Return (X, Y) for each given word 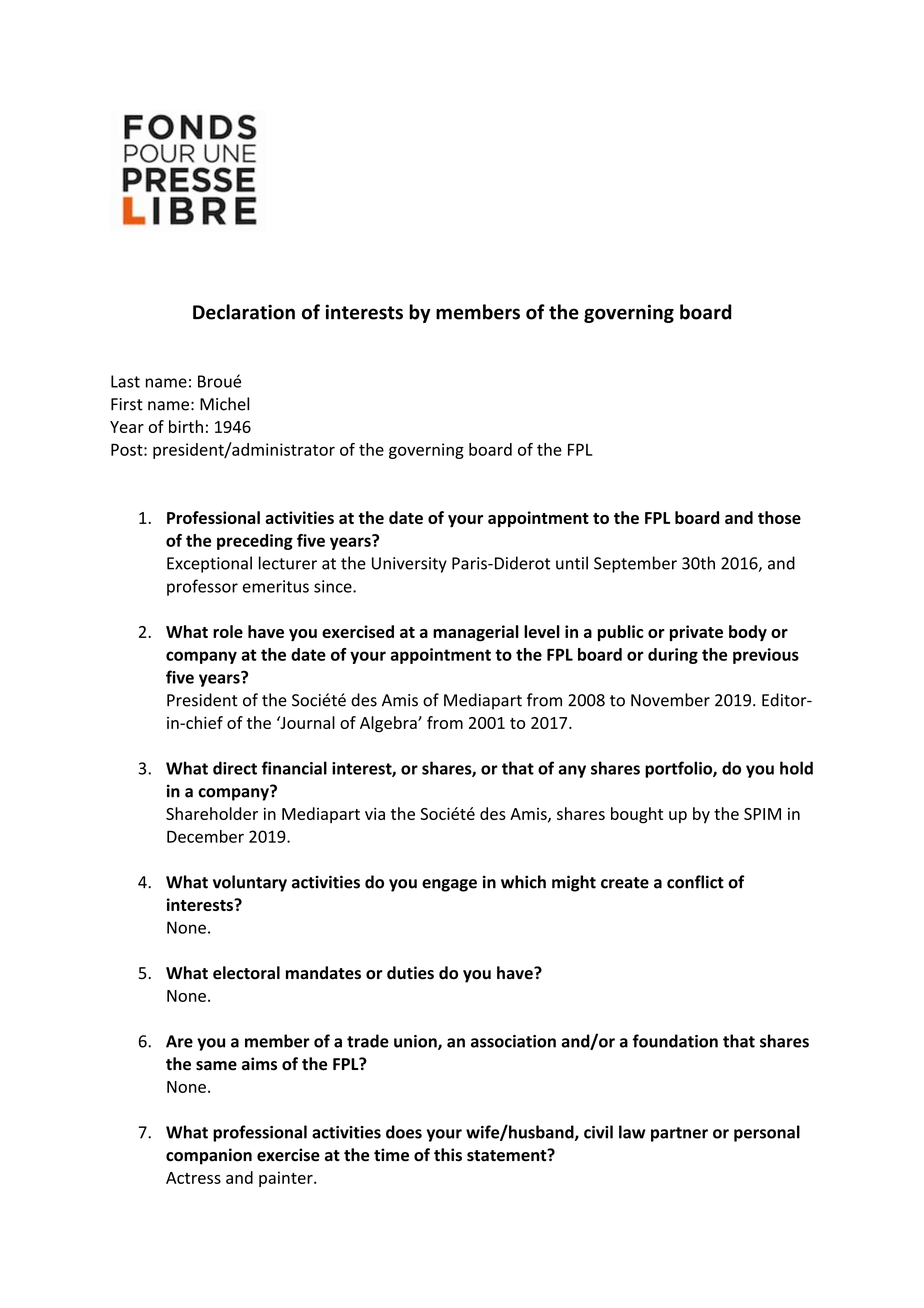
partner (679, 1134)
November (670, 700)
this (448, 1155)
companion (209, 1156)
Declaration (244, 312)
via (375, 814)
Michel (224, 404)
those (779, 517)
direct (235, 768)
